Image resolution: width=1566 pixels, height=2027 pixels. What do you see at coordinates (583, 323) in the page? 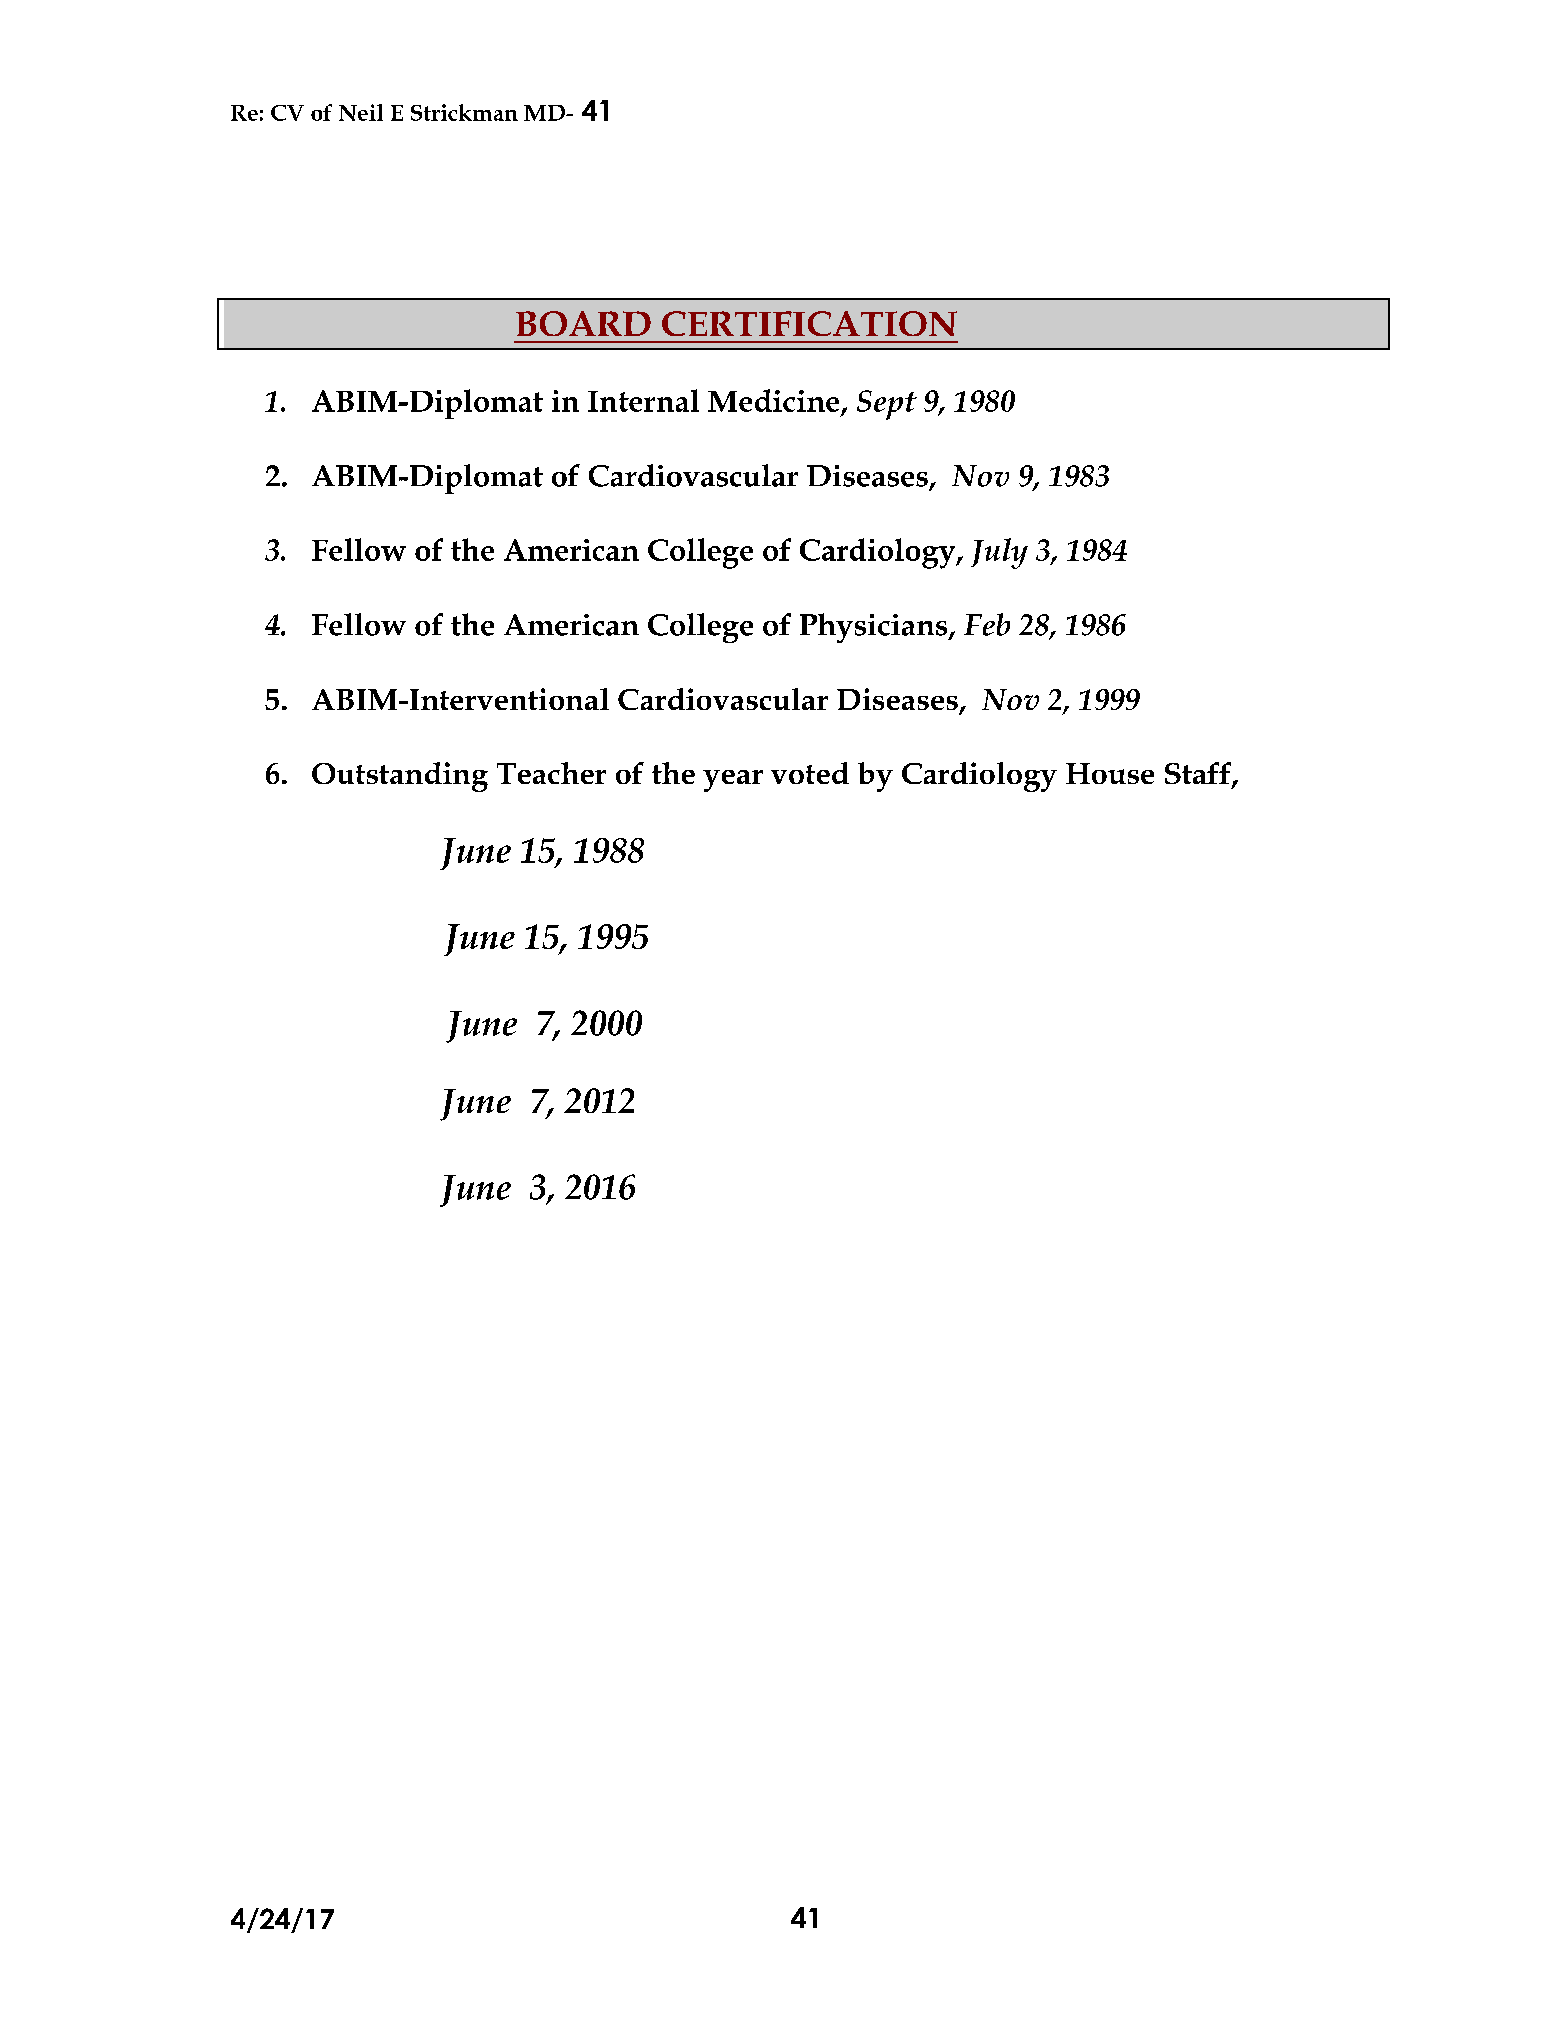
I see `BOARD` at bounding box center [583, 323].
